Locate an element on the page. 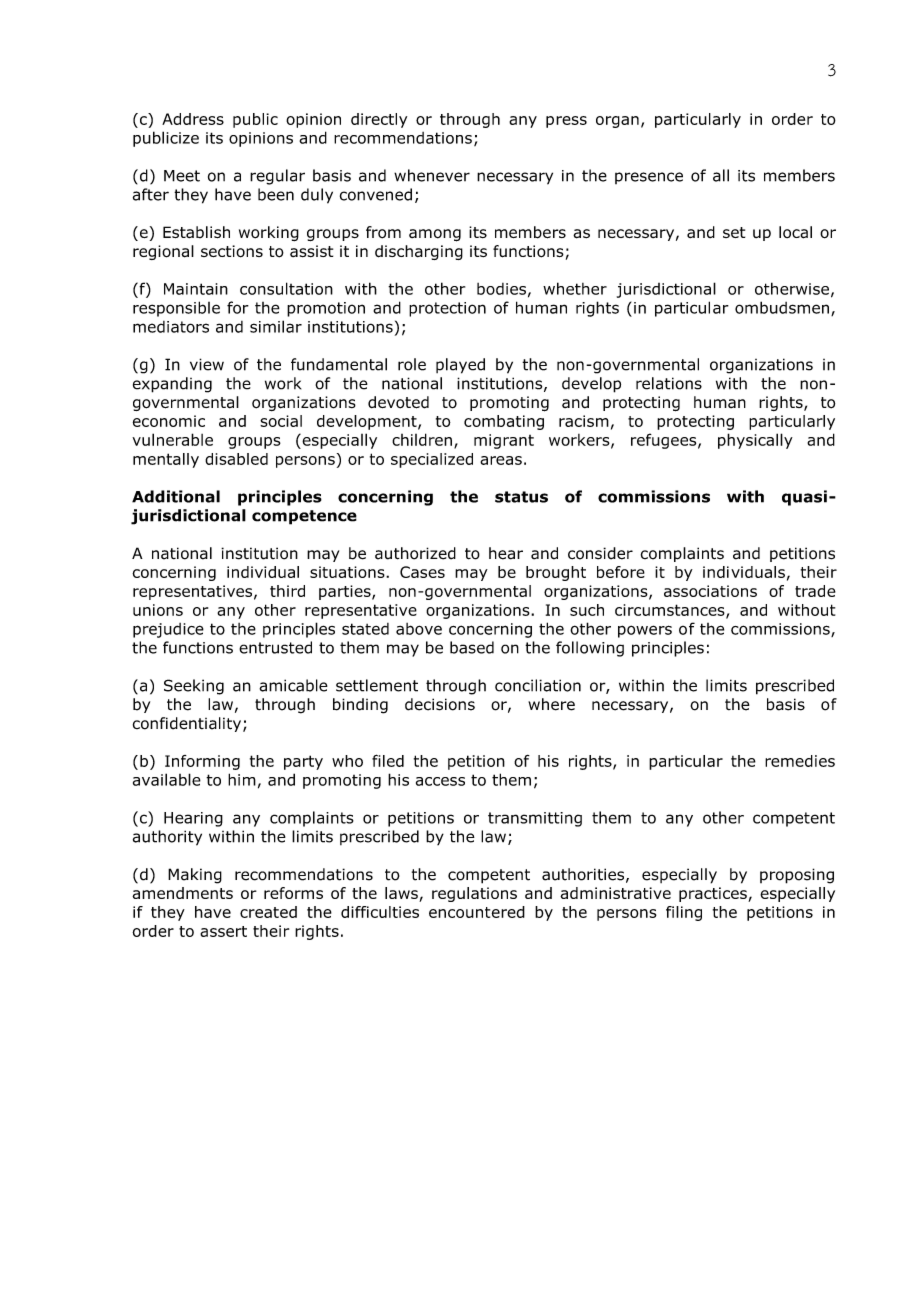 Image resolution: width=924 pixels, height=1308 pixels. encountered is located at coordinates (477, 912).
